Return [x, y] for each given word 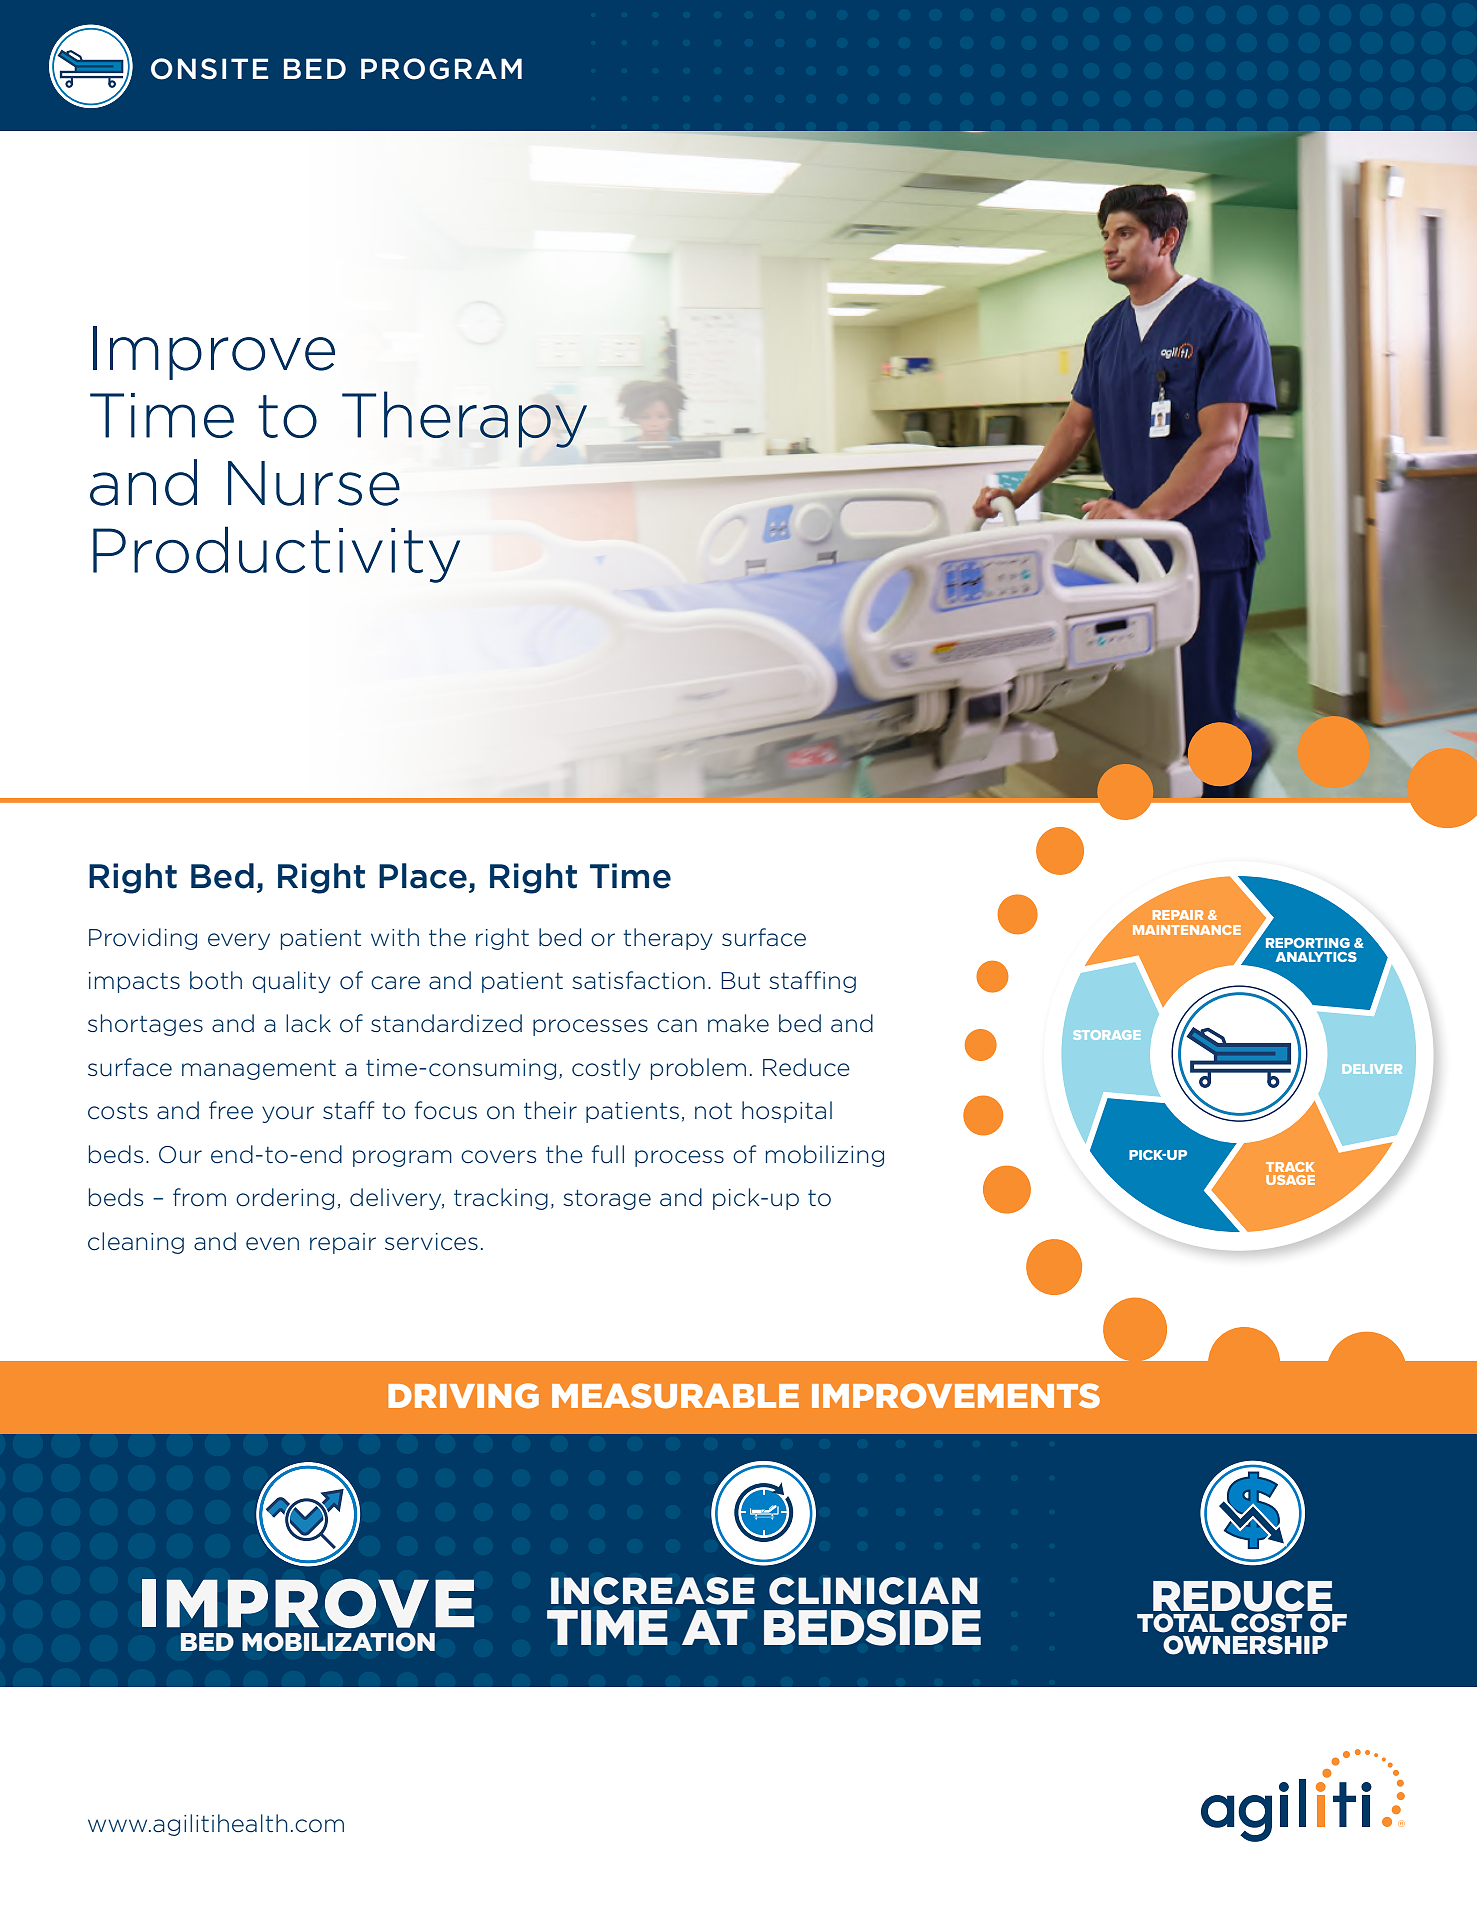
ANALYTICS [1316, 957]
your [288, 1114]
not [713, 1111]
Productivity [276, 554]
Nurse [314, 483]
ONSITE [209, 69]
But [740, 981]
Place [423, 876]
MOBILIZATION [338, 1642]
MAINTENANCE [1187, 930]
